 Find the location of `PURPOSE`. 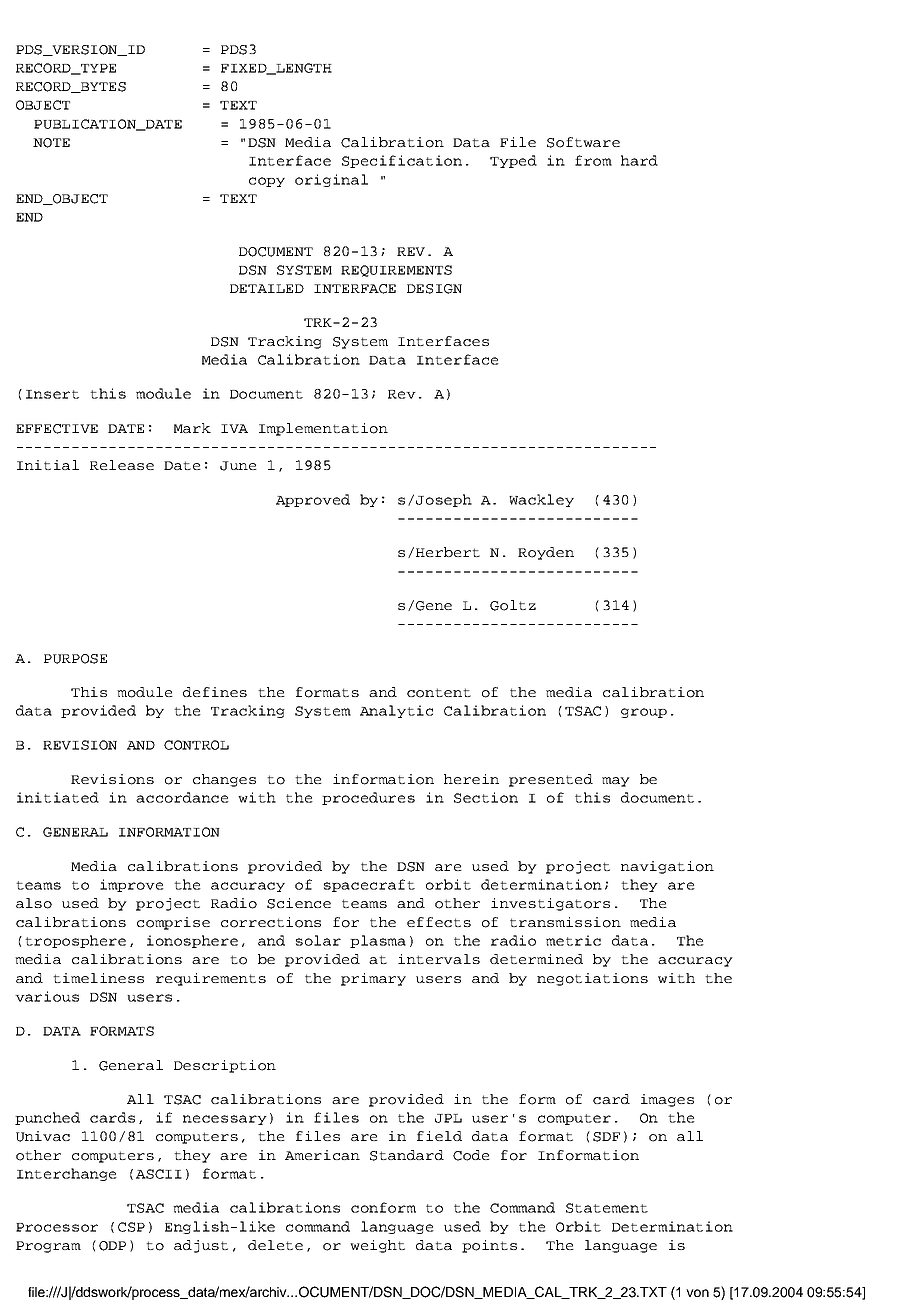

PURPOSE is located at coordinates (75, 659).
